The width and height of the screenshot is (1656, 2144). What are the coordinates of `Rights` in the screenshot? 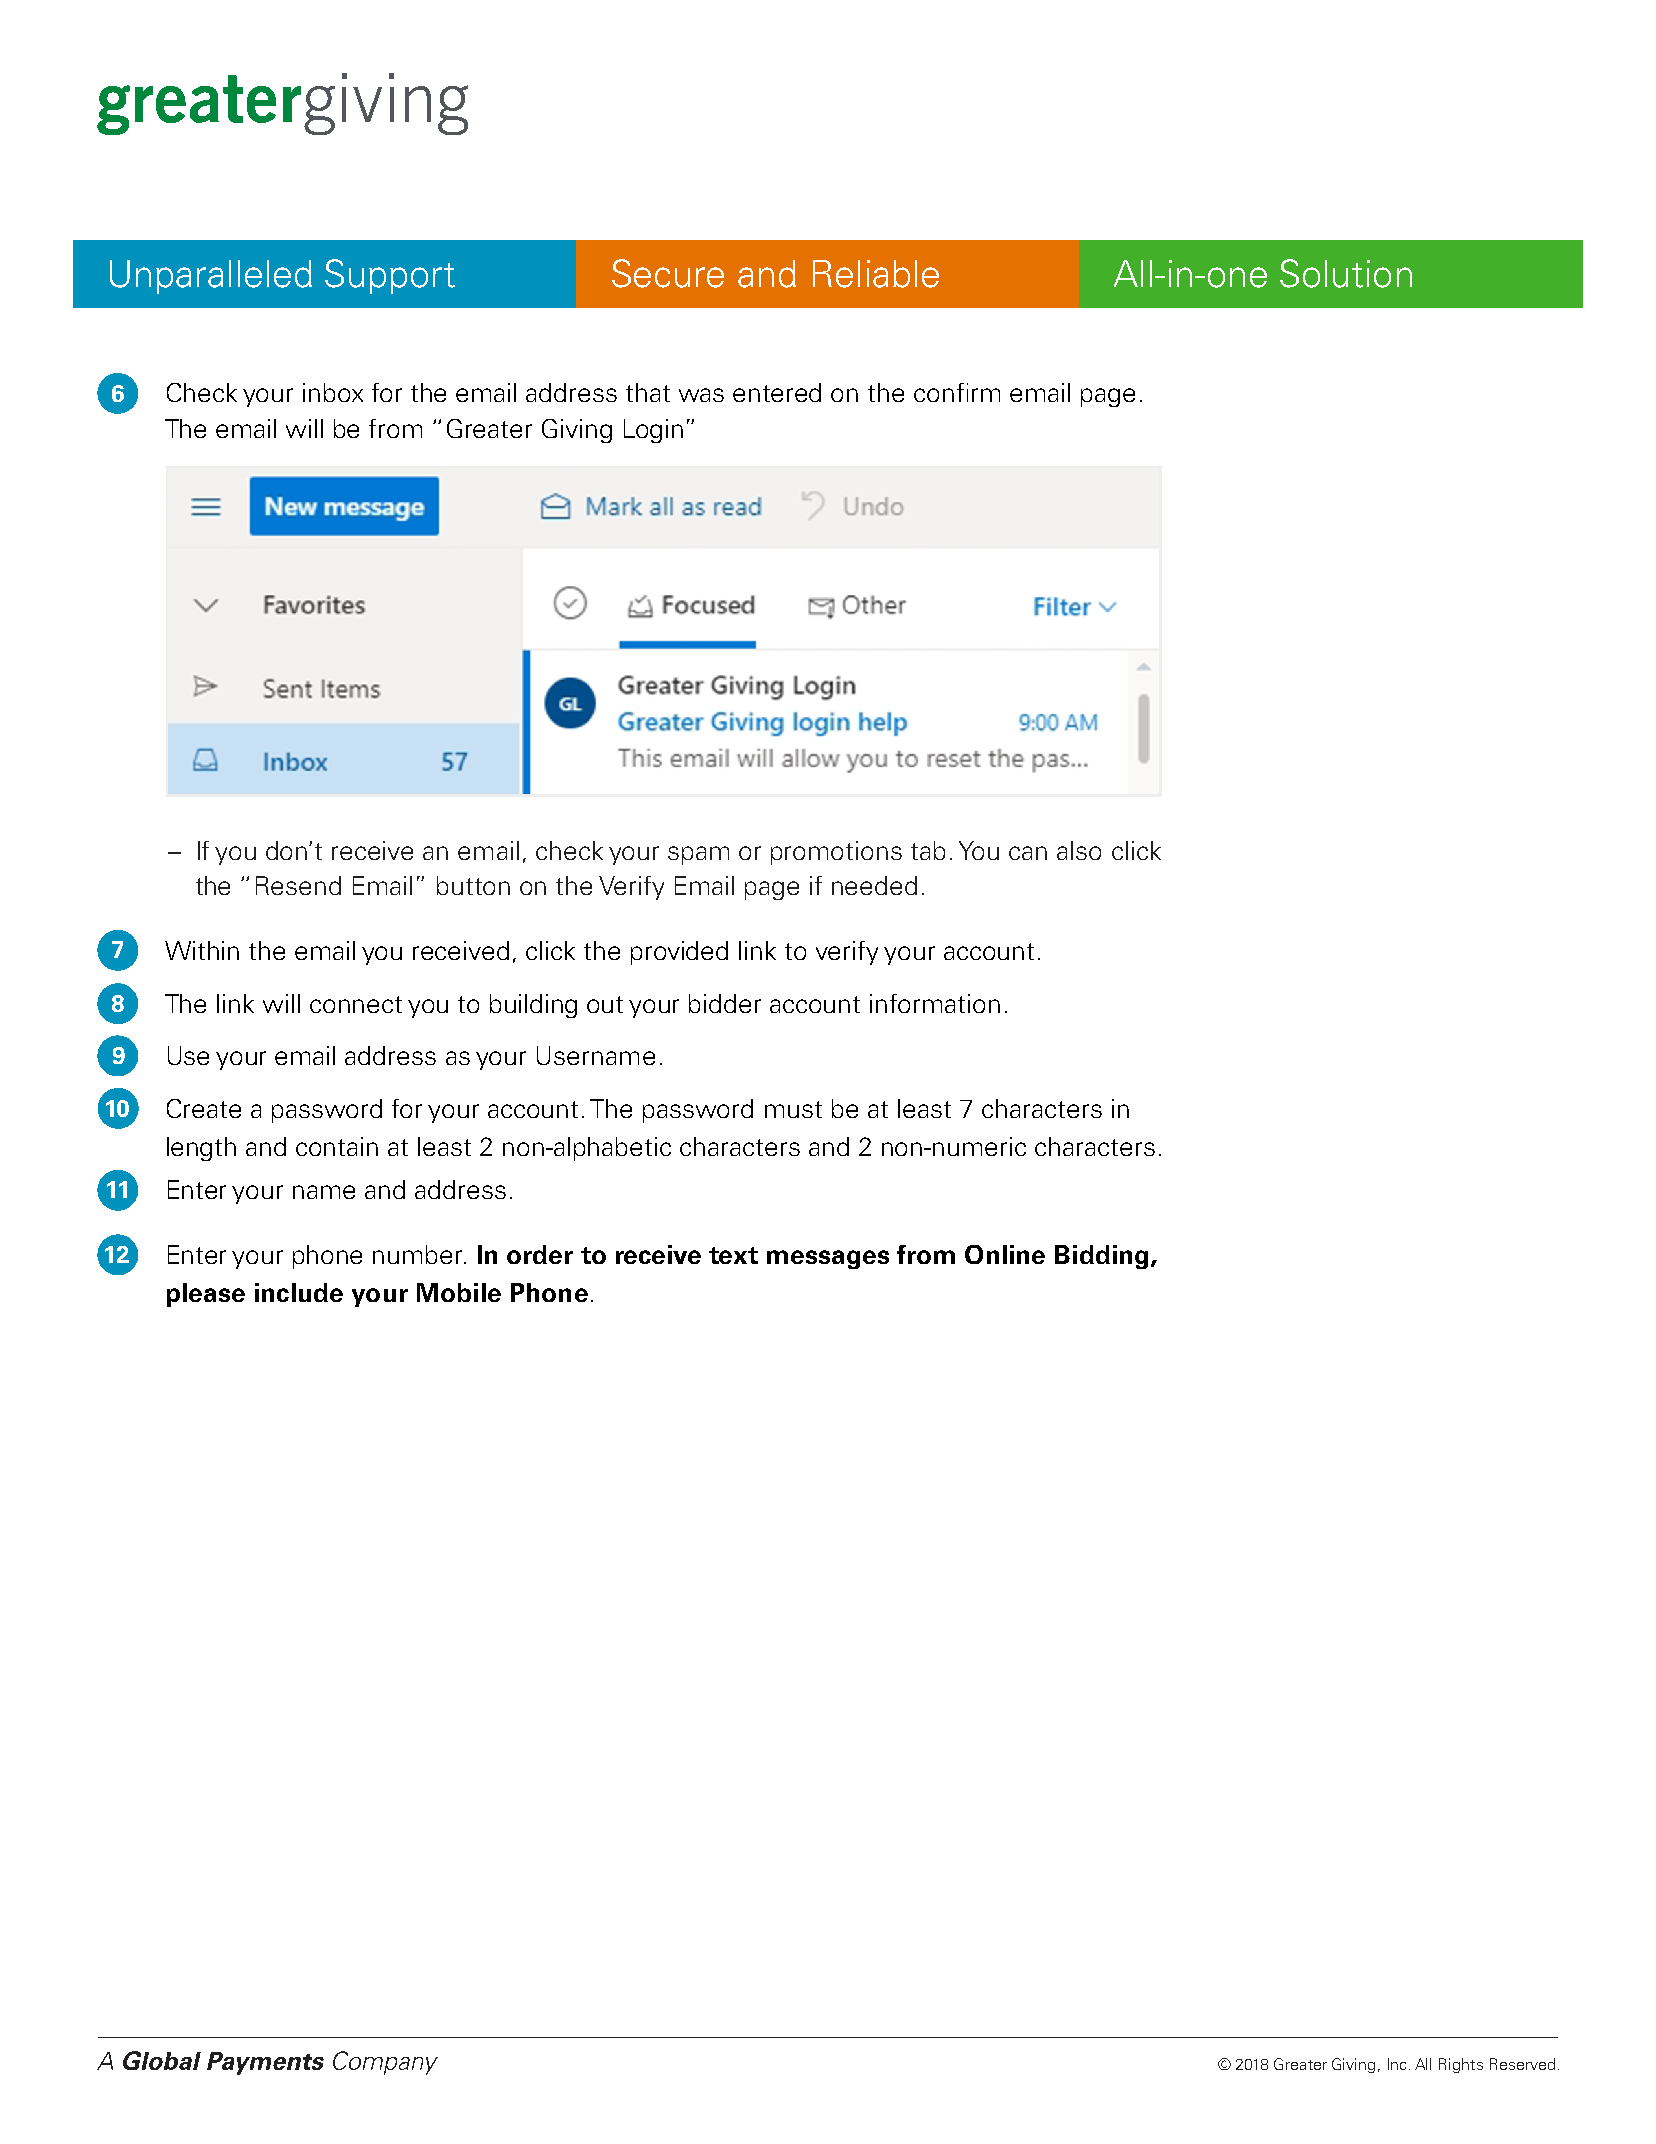 It's located at (1461, 2065).
